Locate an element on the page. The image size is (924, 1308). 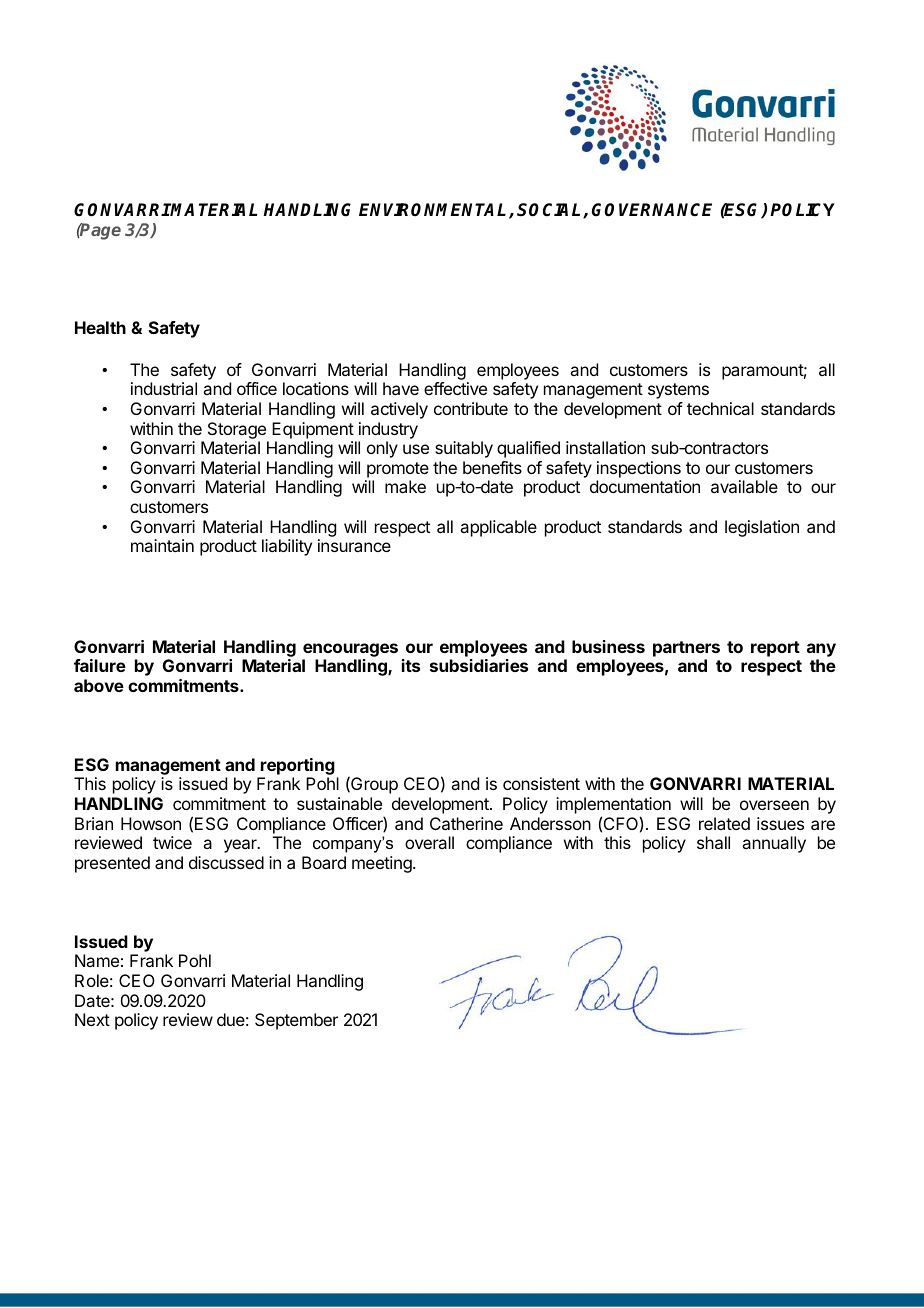
above is located at coordinates (99, 685).
